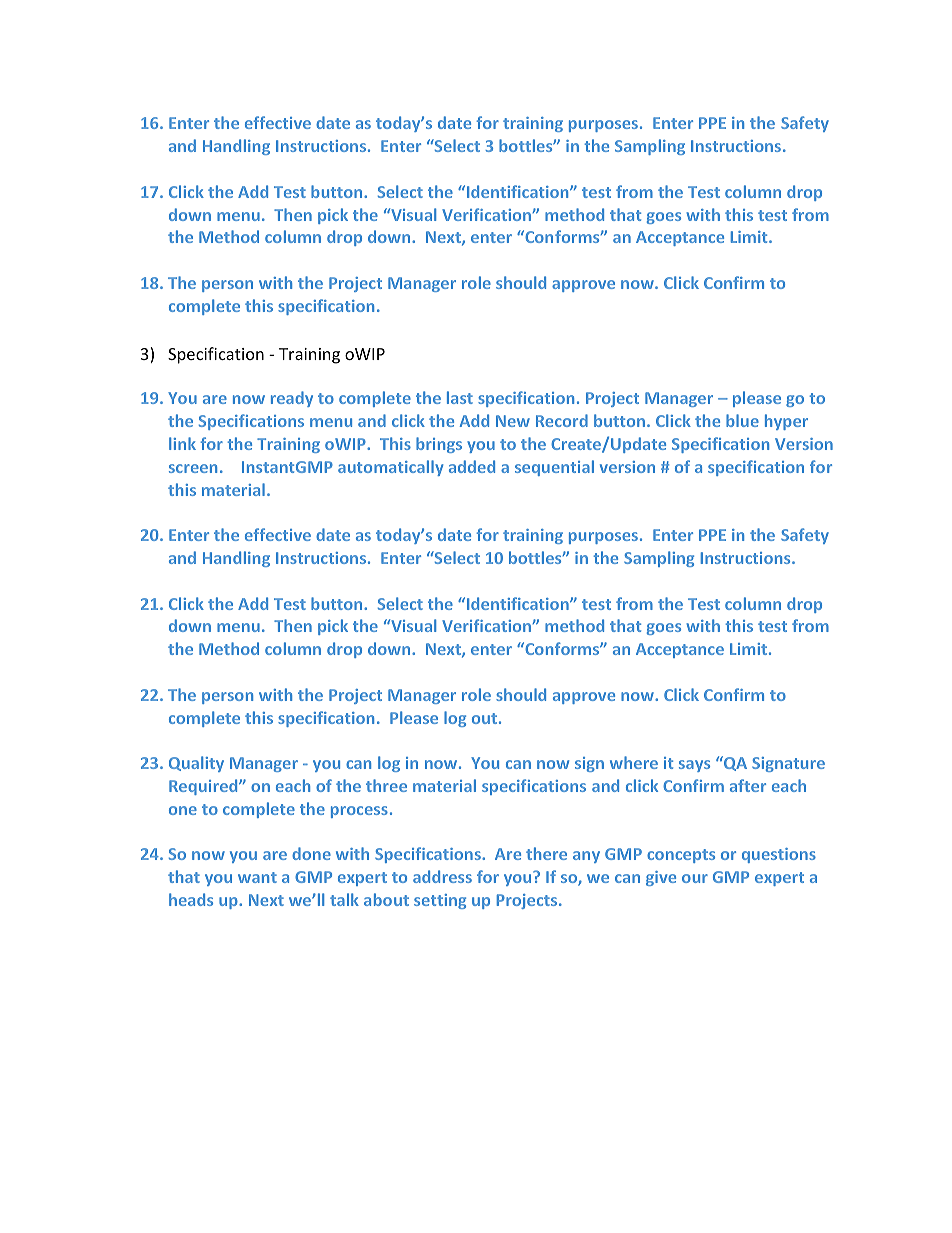 This screenshot has height=1233, width=952. I want to click on where, so click(634, 762).
